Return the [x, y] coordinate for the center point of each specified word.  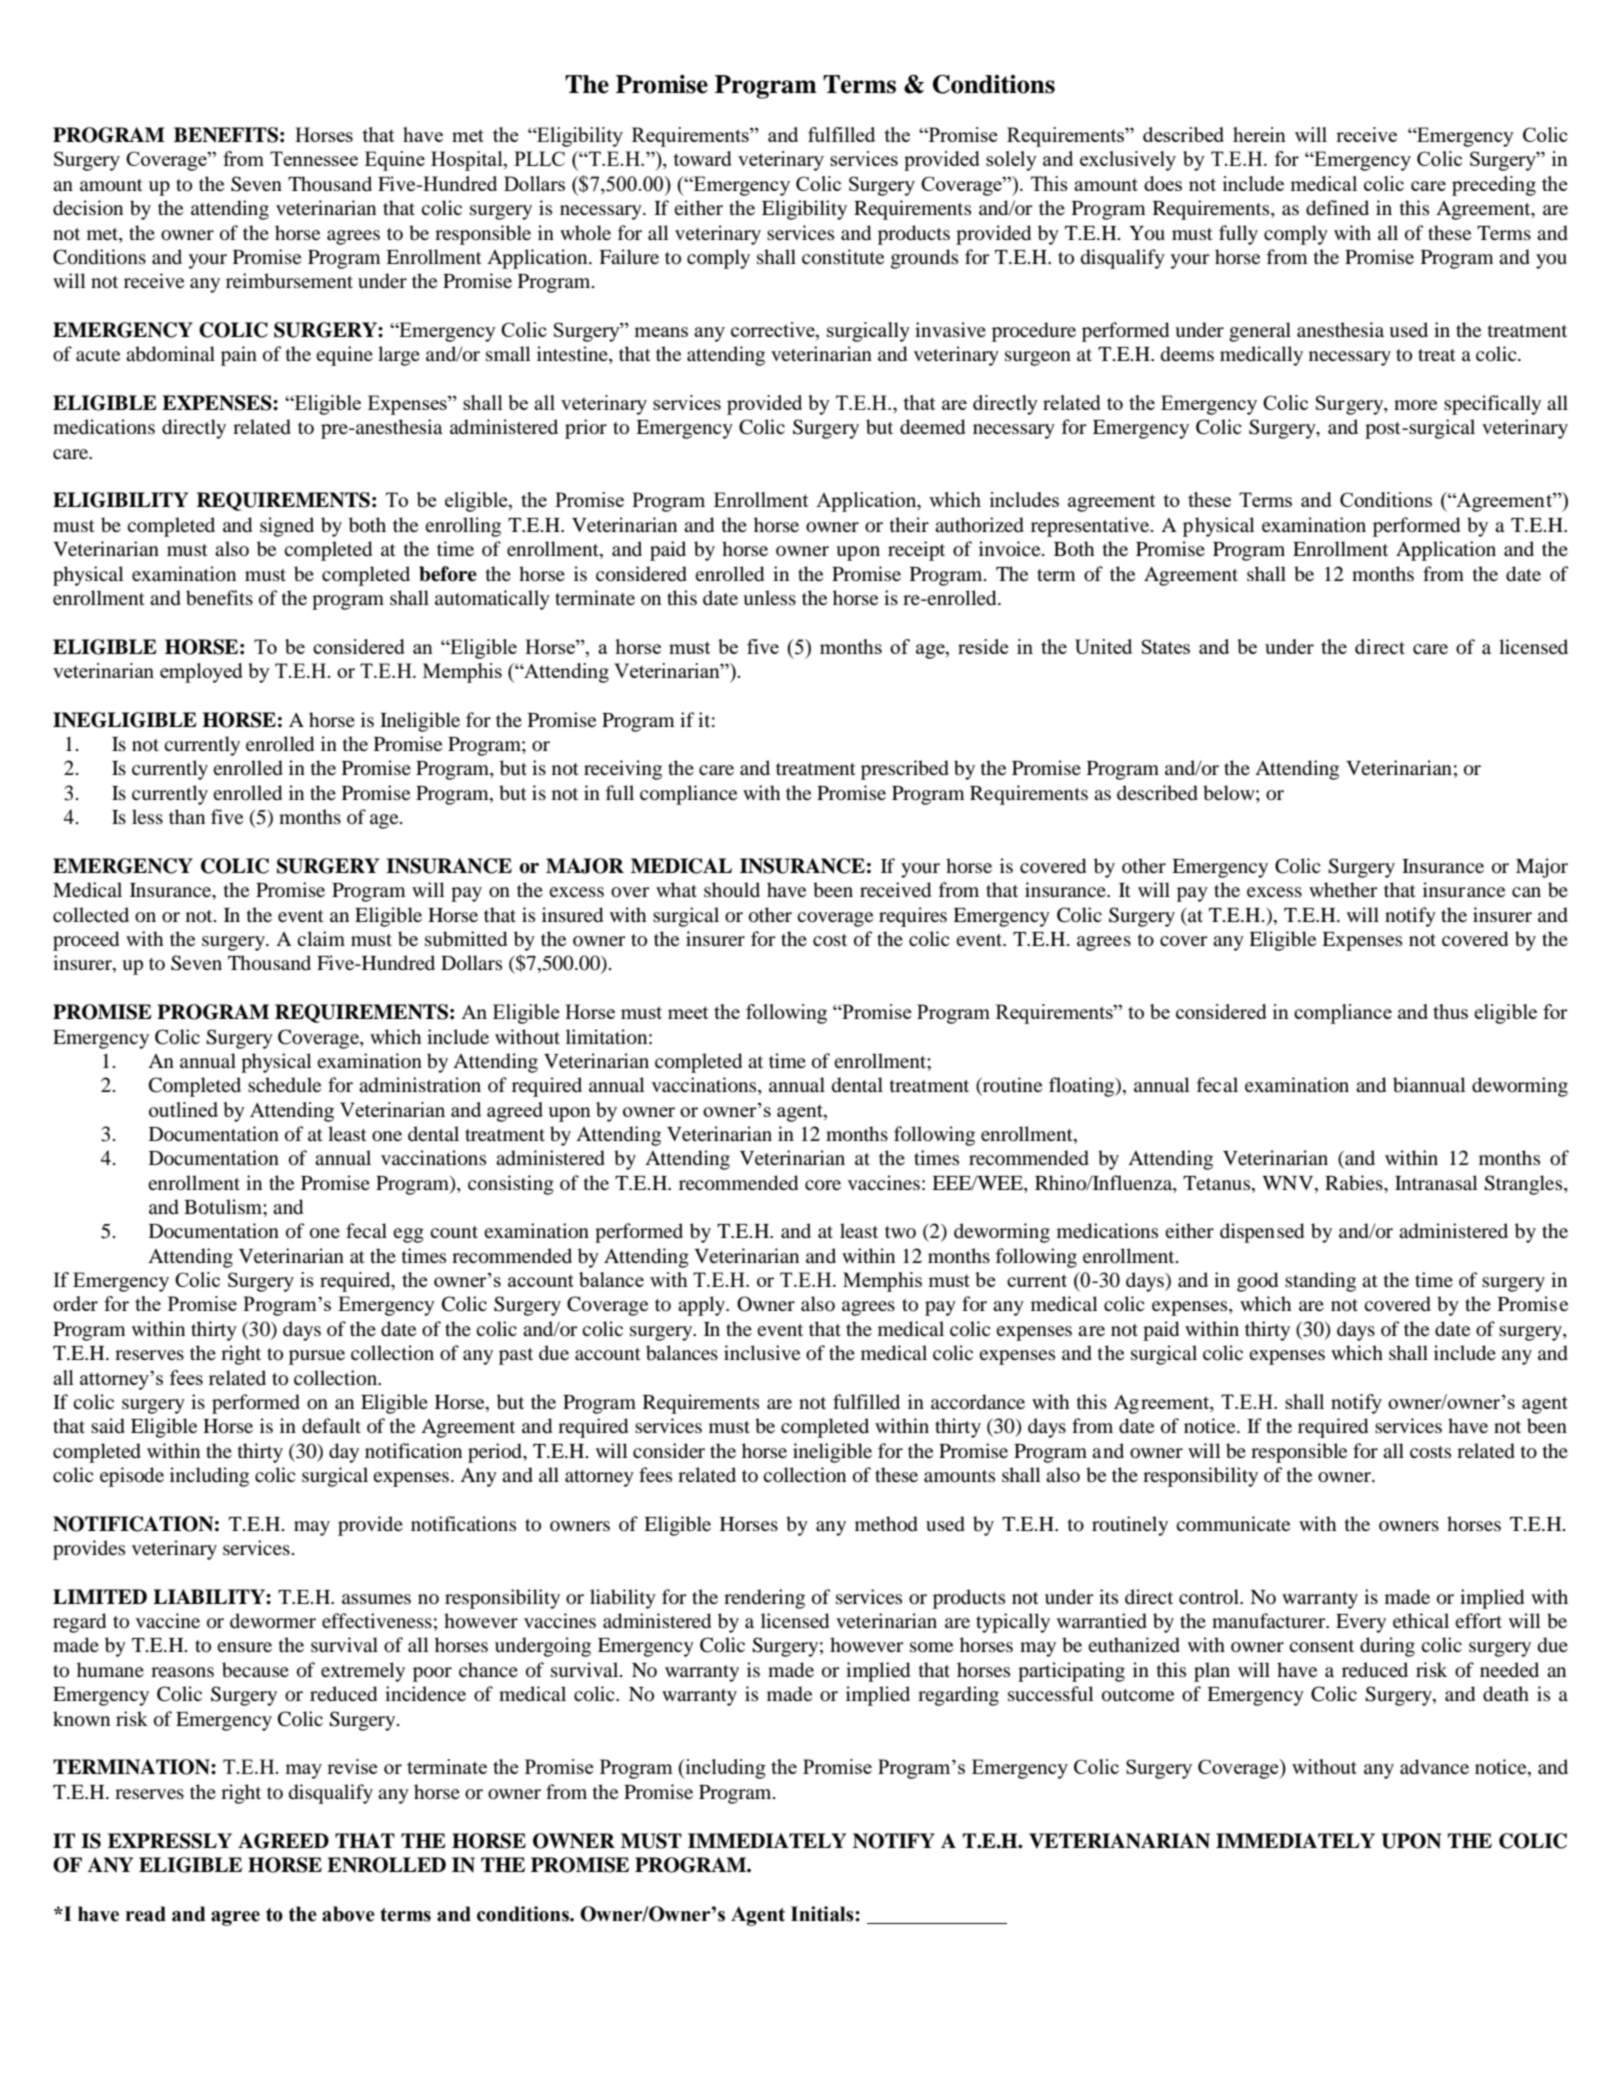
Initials [823, 1914]
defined [1337, 208]
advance [1434, 1767]
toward [702, 158]
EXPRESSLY [170, 1841]
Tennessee [314, 158]
